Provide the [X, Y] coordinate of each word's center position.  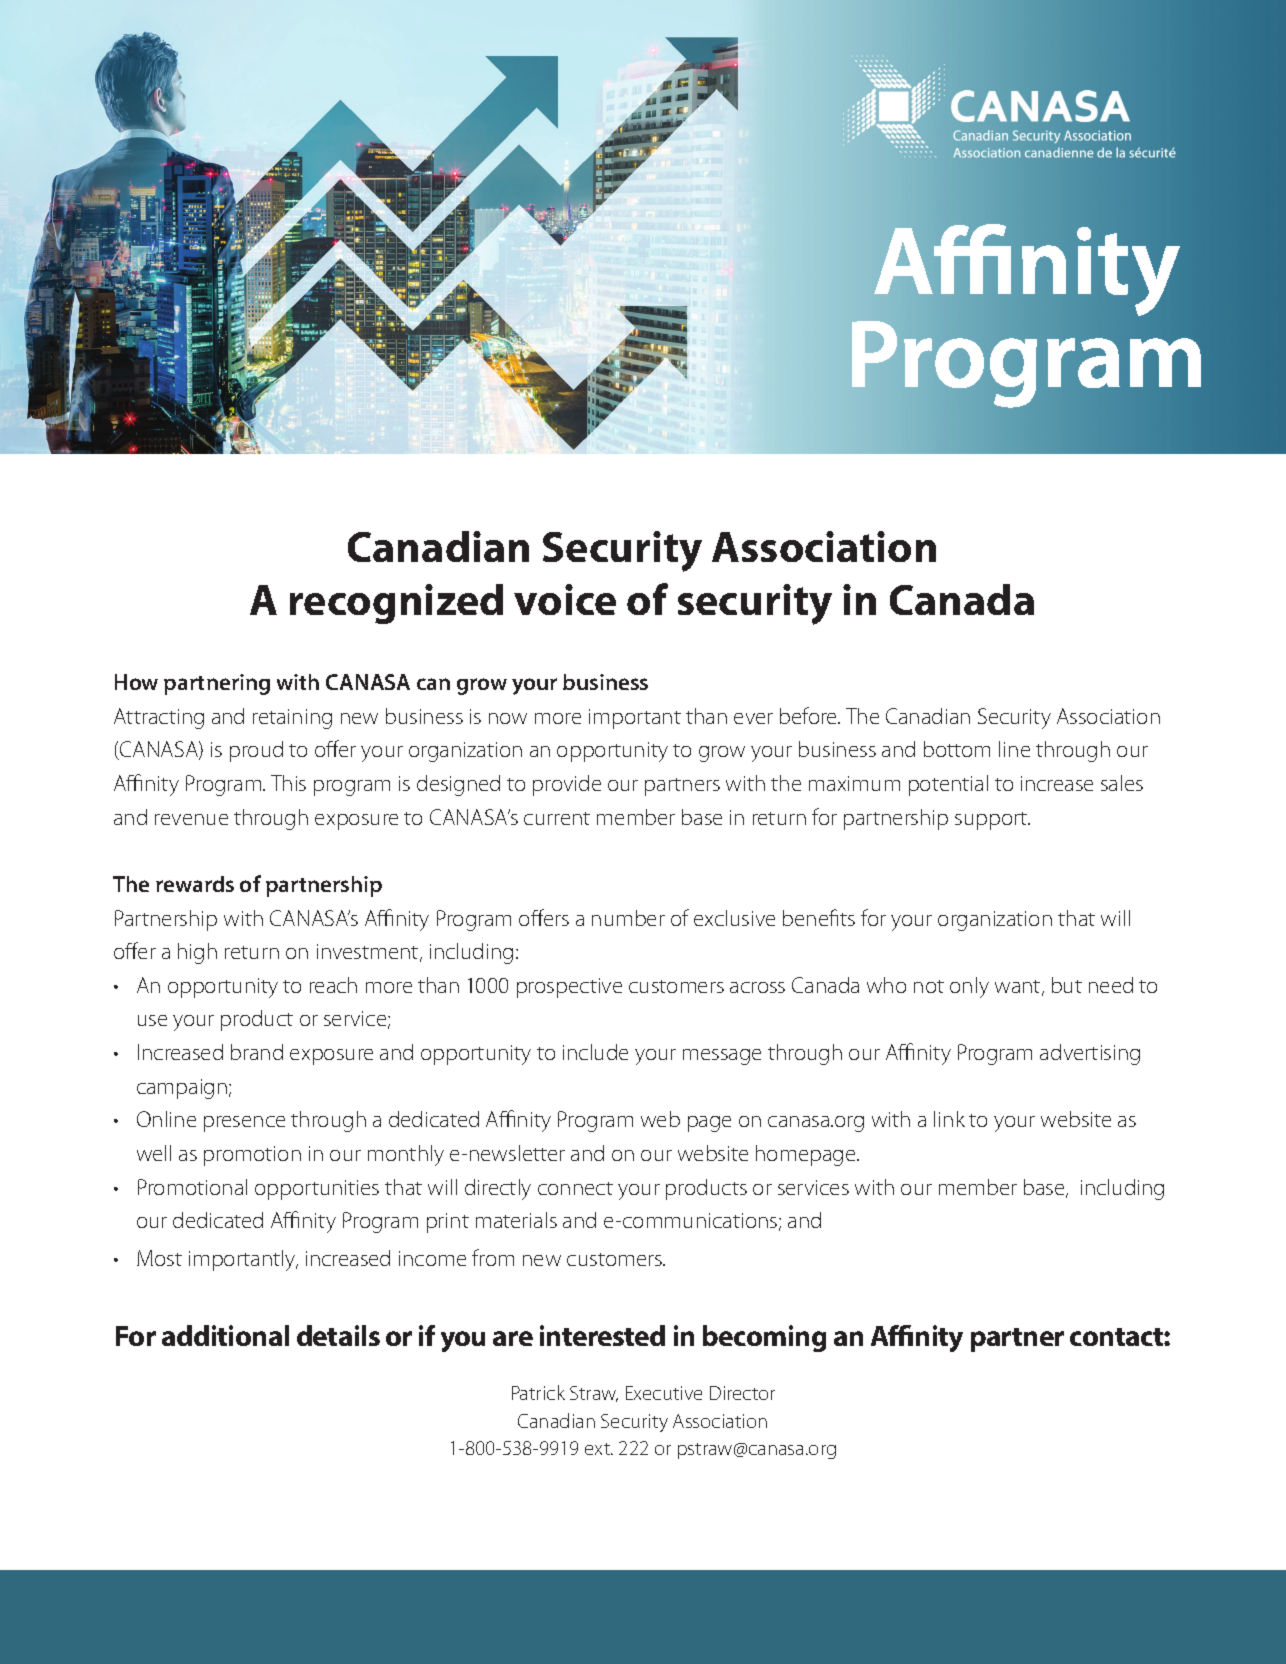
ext [599, 1449]
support [992, 821]
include [595, 1052]
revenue [191, 819]
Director [742, 1393]
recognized [396, 604]
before [810, 715]
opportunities [317, 1190]
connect [575, 1188]
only [969, 987]
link [949, 1119]
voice [565, 599]
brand [257, 1052]
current [557, 818]
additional [225, 1335]
